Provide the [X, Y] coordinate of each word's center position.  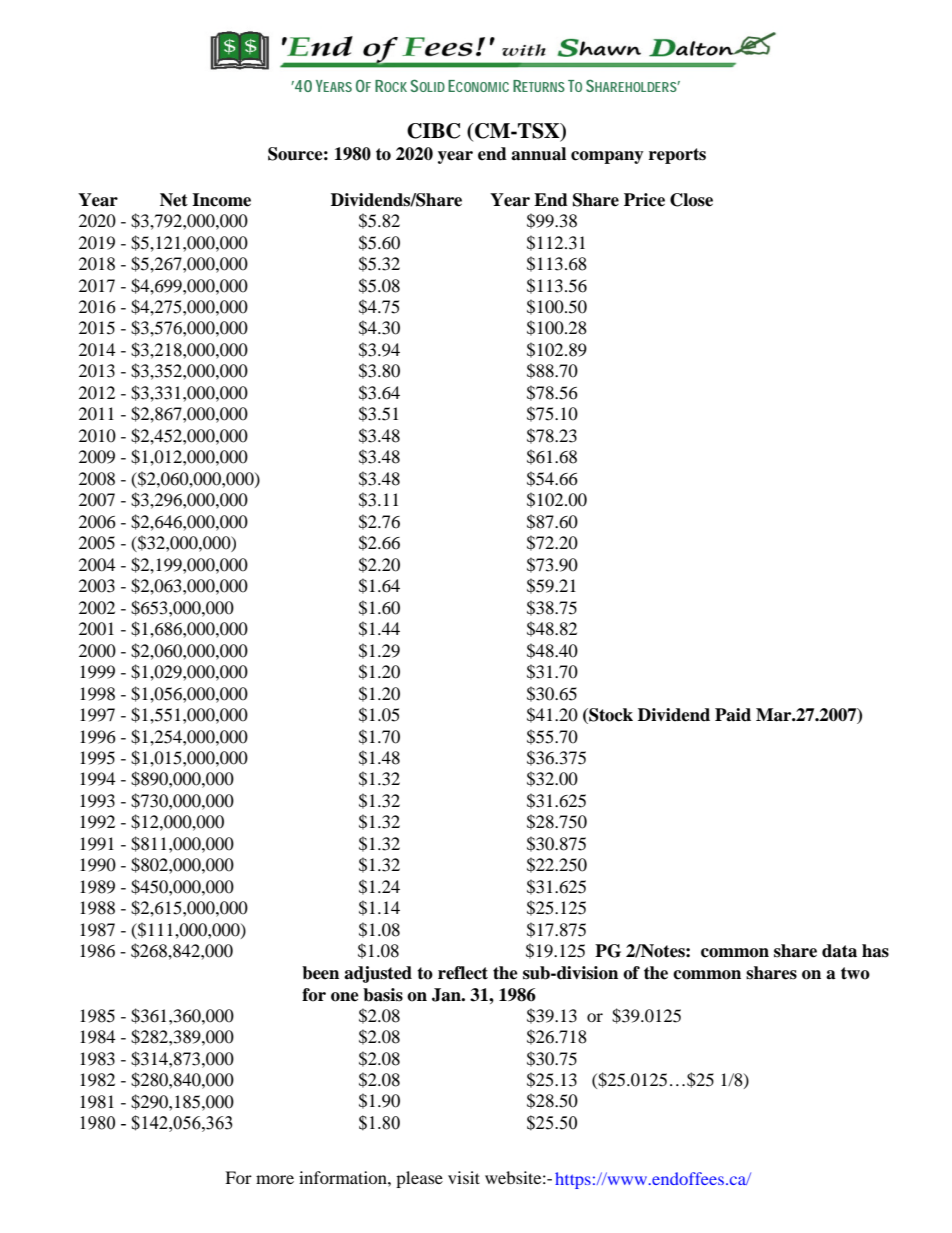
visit [464, 1177]
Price [644, 200]
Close [691, 200]
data [839, 951]
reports [677, 156]
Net [174, 200]
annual [538, 154]
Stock [610, 716]
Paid [733, 715]
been [320, 973]
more [275, 1179]
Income [221, 200]
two [855, 973]
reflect [463, 973]
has [875, 951]
